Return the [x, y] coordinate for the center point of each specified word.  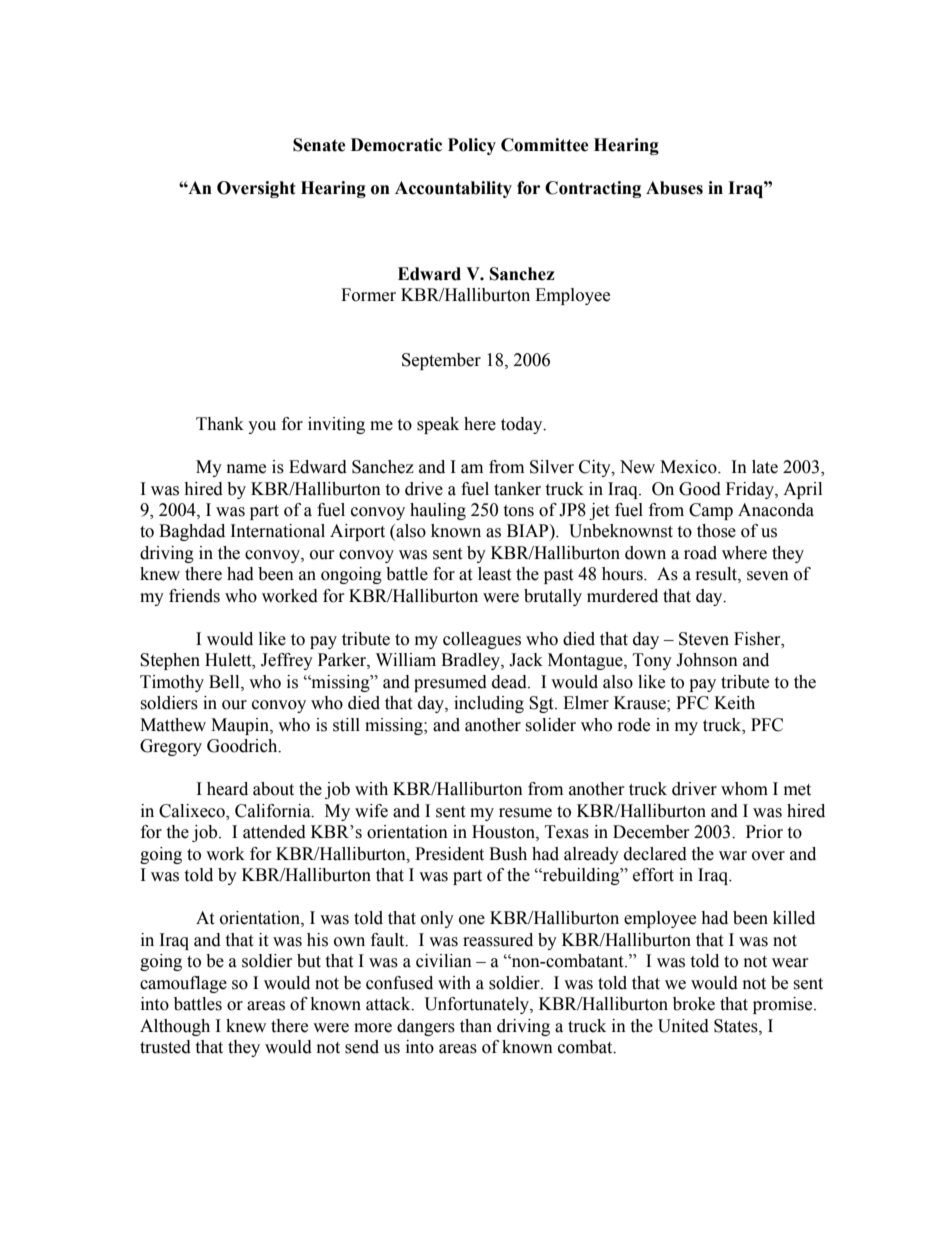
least [494, 574]
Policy [472, 146]
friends [194, 596]
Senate [319, 145]
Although [175, 1027]
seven [768, 576]
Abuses [674, 188]
